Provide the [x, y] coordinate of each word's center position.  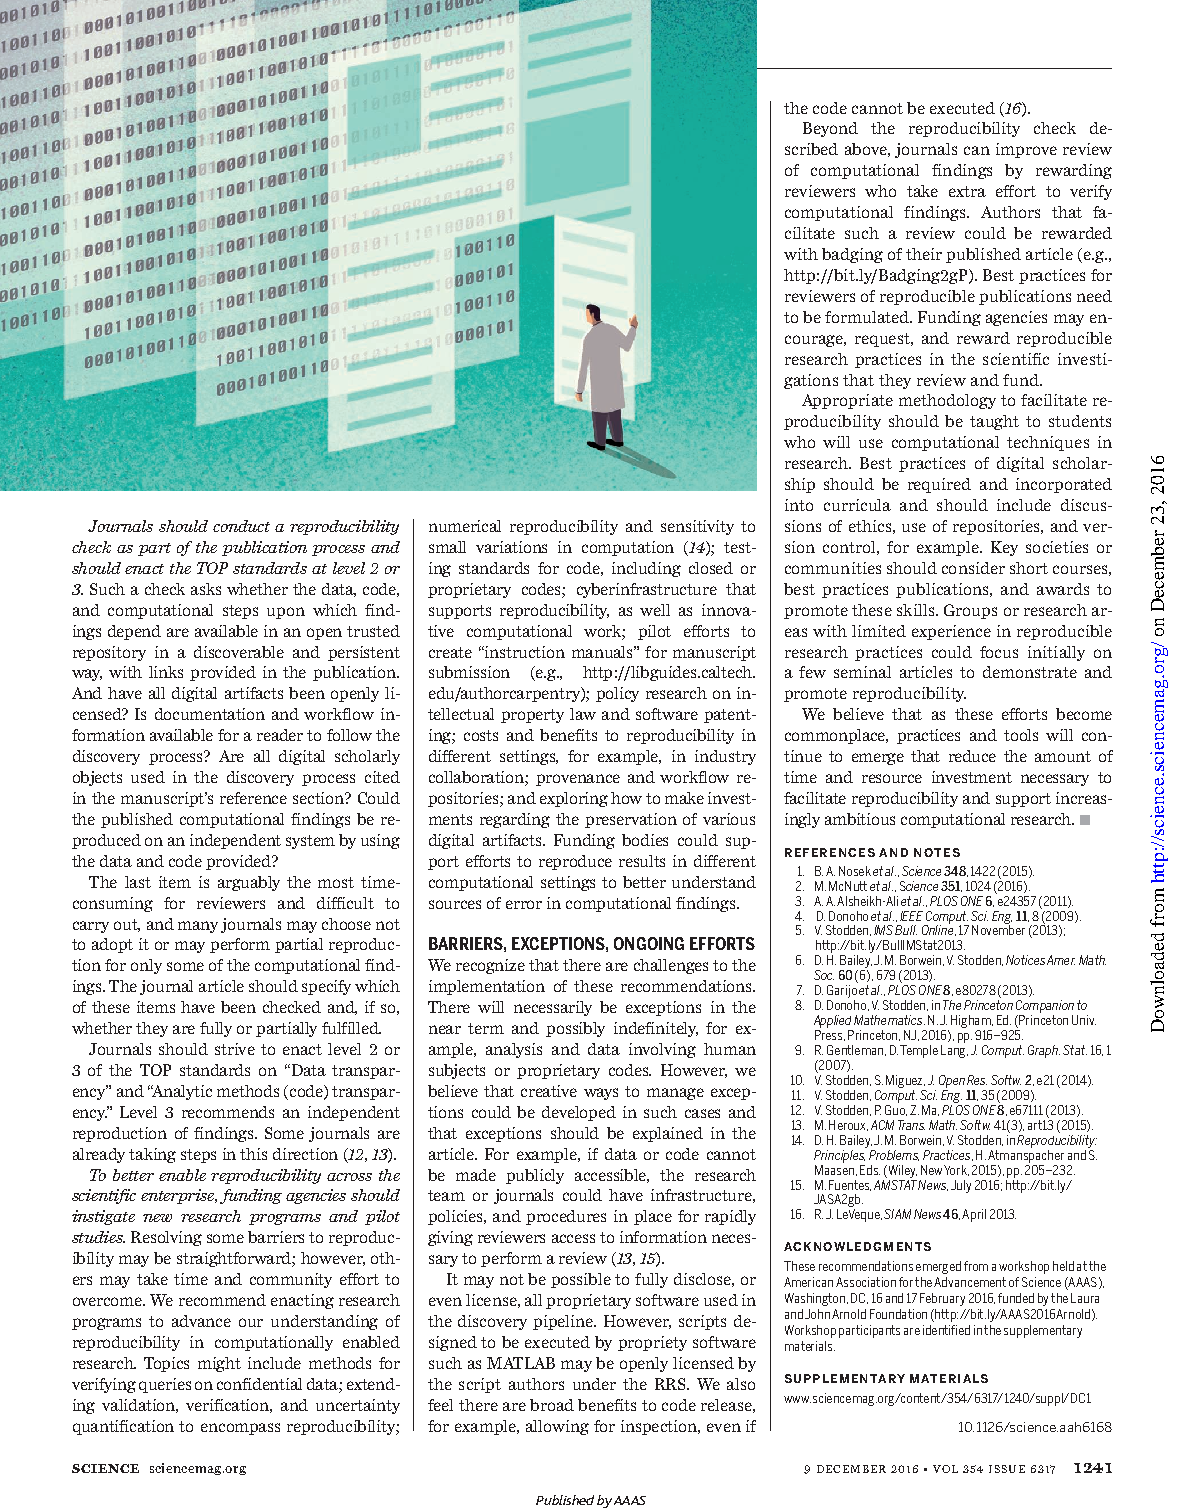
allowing [557, 1427]
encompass [240, 1429]
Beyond [830, 129]
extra [967, 191]
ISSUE [1007, 1469]
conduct [241, 526]
